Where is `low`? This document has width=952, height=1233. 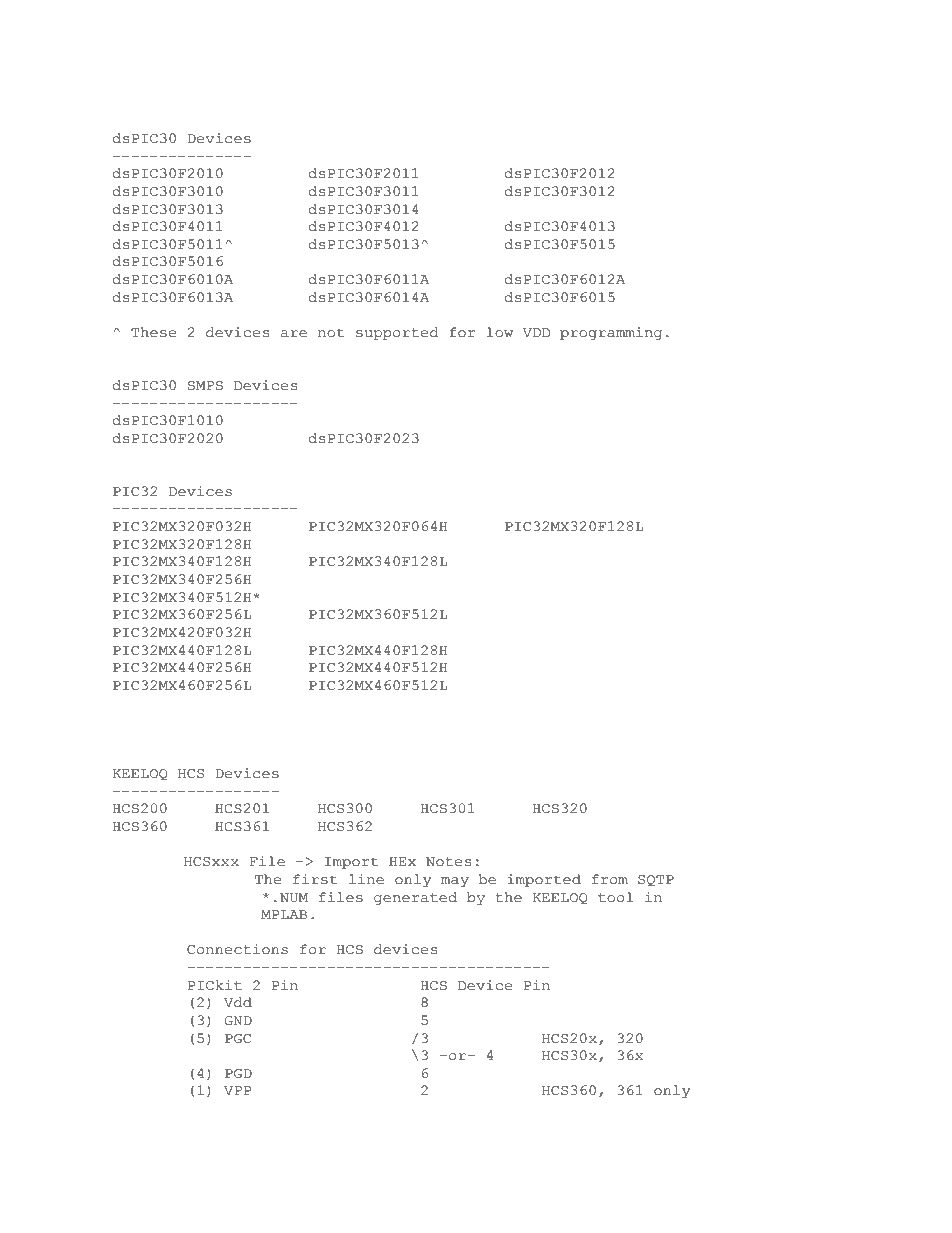
low is located at coordinates (499, 332).
